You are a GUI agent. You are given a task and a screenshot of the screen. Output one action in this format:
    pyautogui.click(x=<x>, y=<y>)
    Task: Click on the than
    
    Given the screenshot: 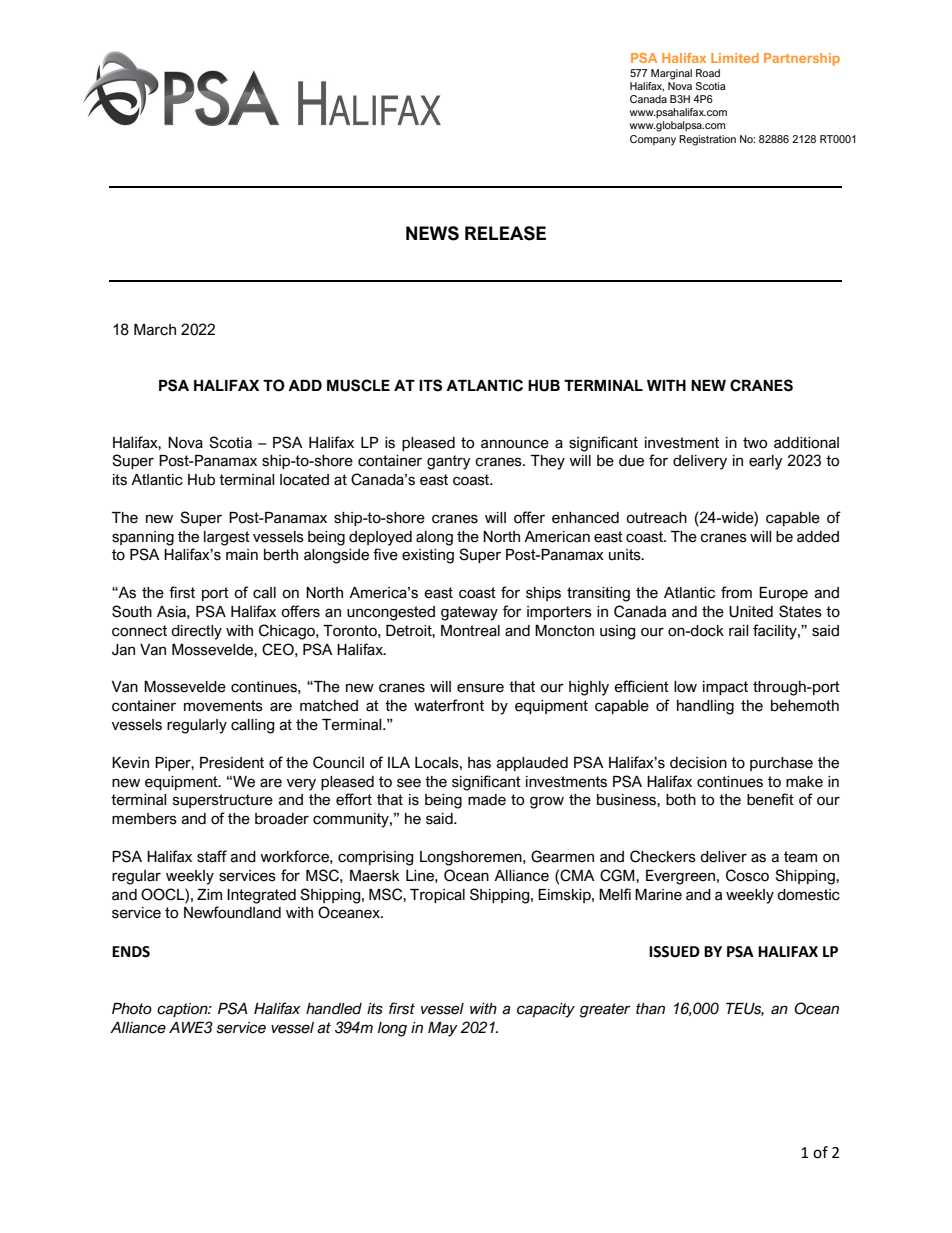 What is the action you would take?
    pyautogui.click(x=650, y=1009)
